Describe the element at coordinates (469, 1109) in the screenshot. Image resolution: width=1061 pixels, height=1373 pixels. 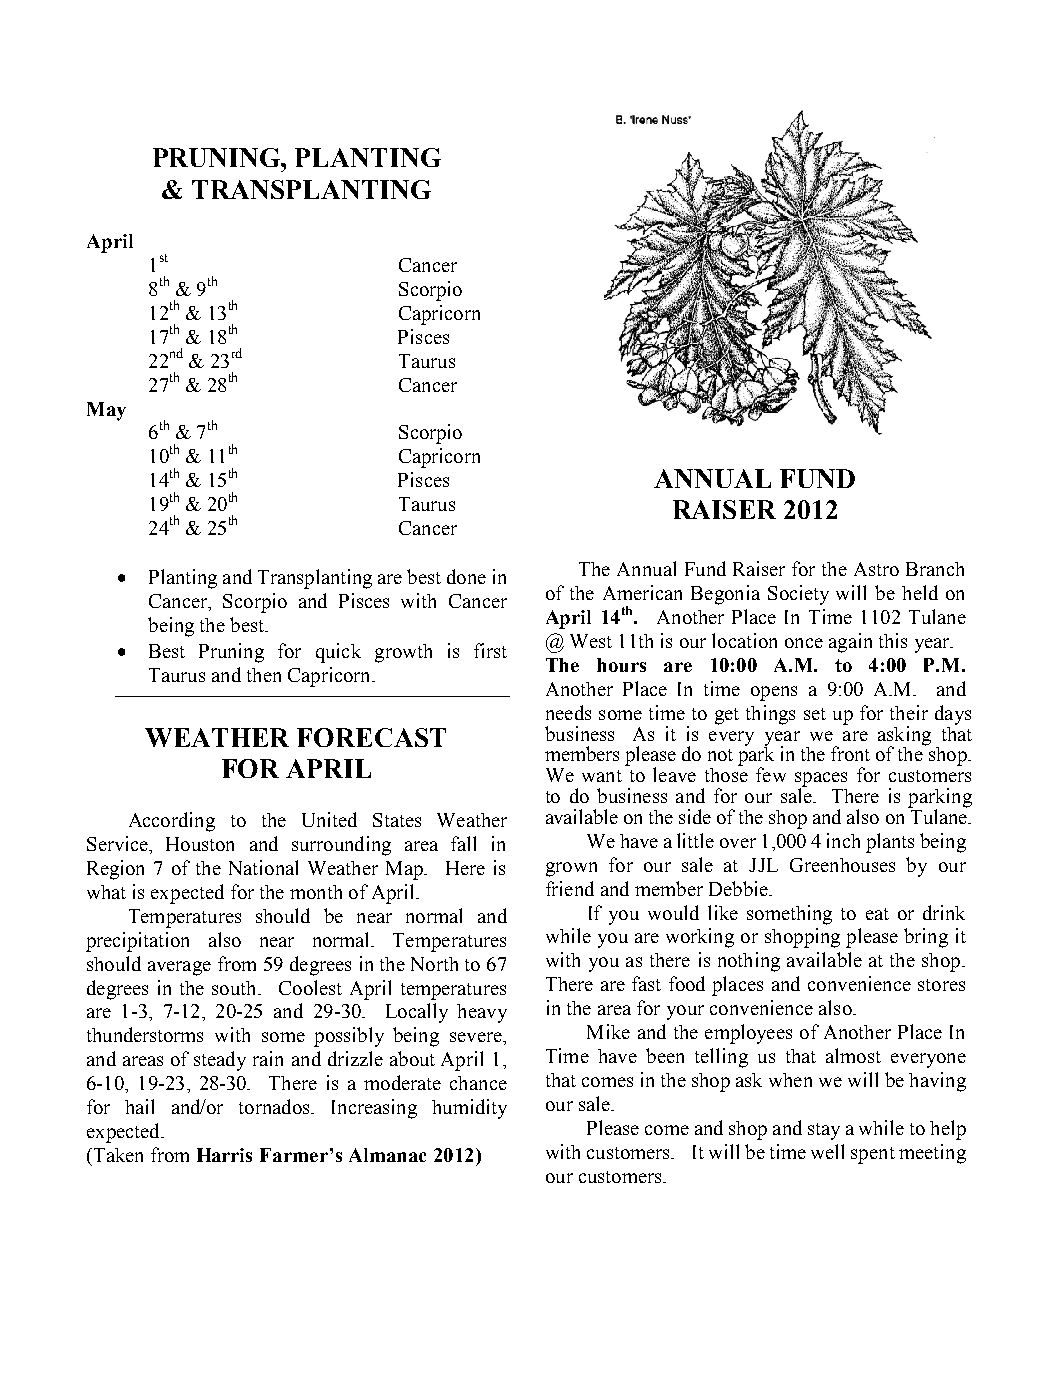
I see `humidity` at that location.
